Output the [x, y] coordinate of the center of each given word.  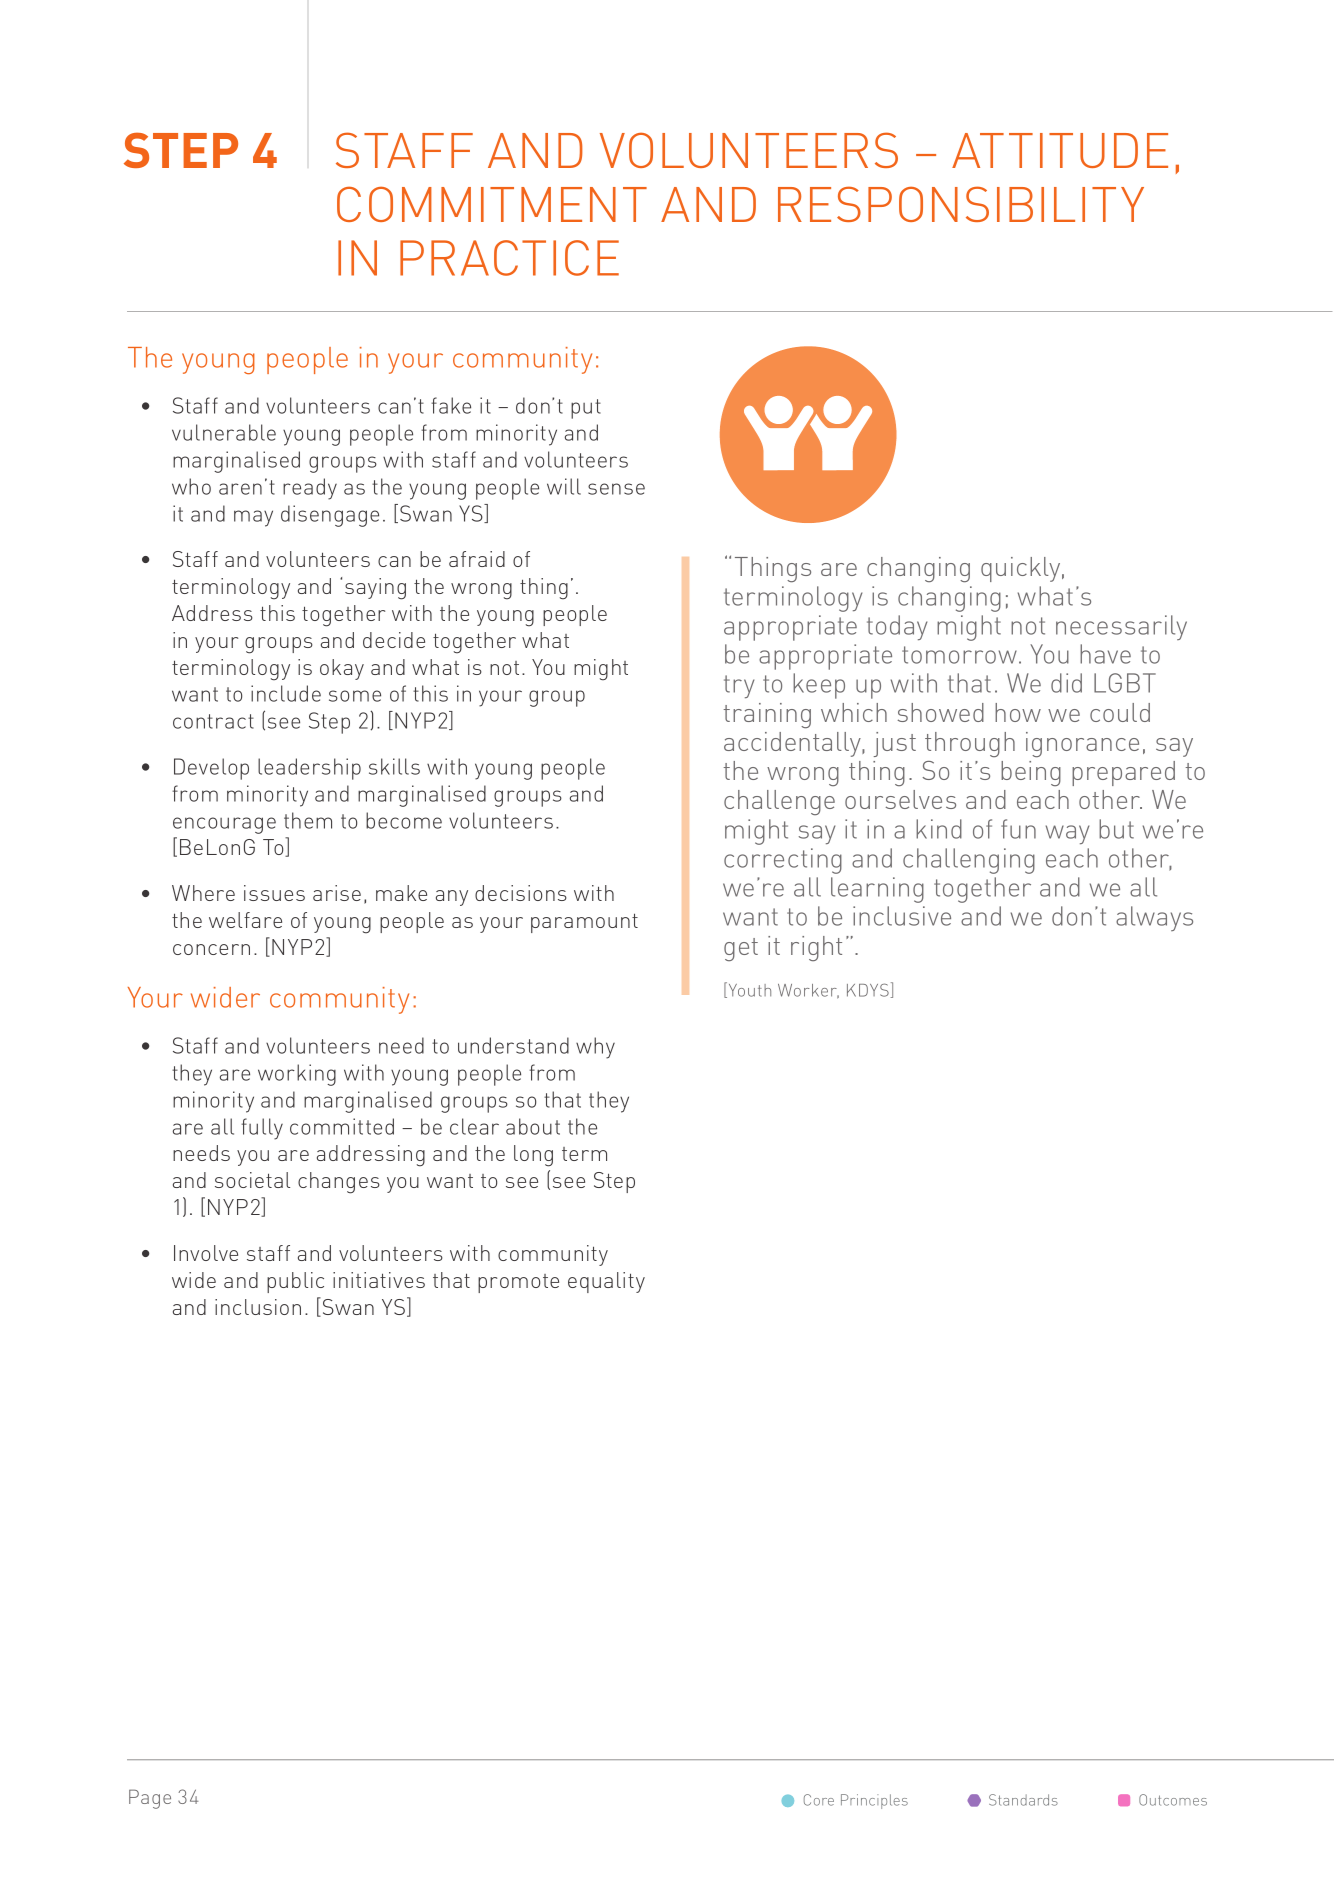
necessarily [1121, 627]
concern [211, 949]
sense [616, 489]
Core [819, 1800]
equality [606, 1282]
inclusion [258, 1307]
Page [150, 1799]
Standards [1023, 1800]
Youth [748, 990]
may [253, 518]
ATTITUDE [1060, 150]
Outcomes [1173, 1800]
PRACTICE [509, 258]
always [1154, 918]
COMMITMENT [492, 204]
